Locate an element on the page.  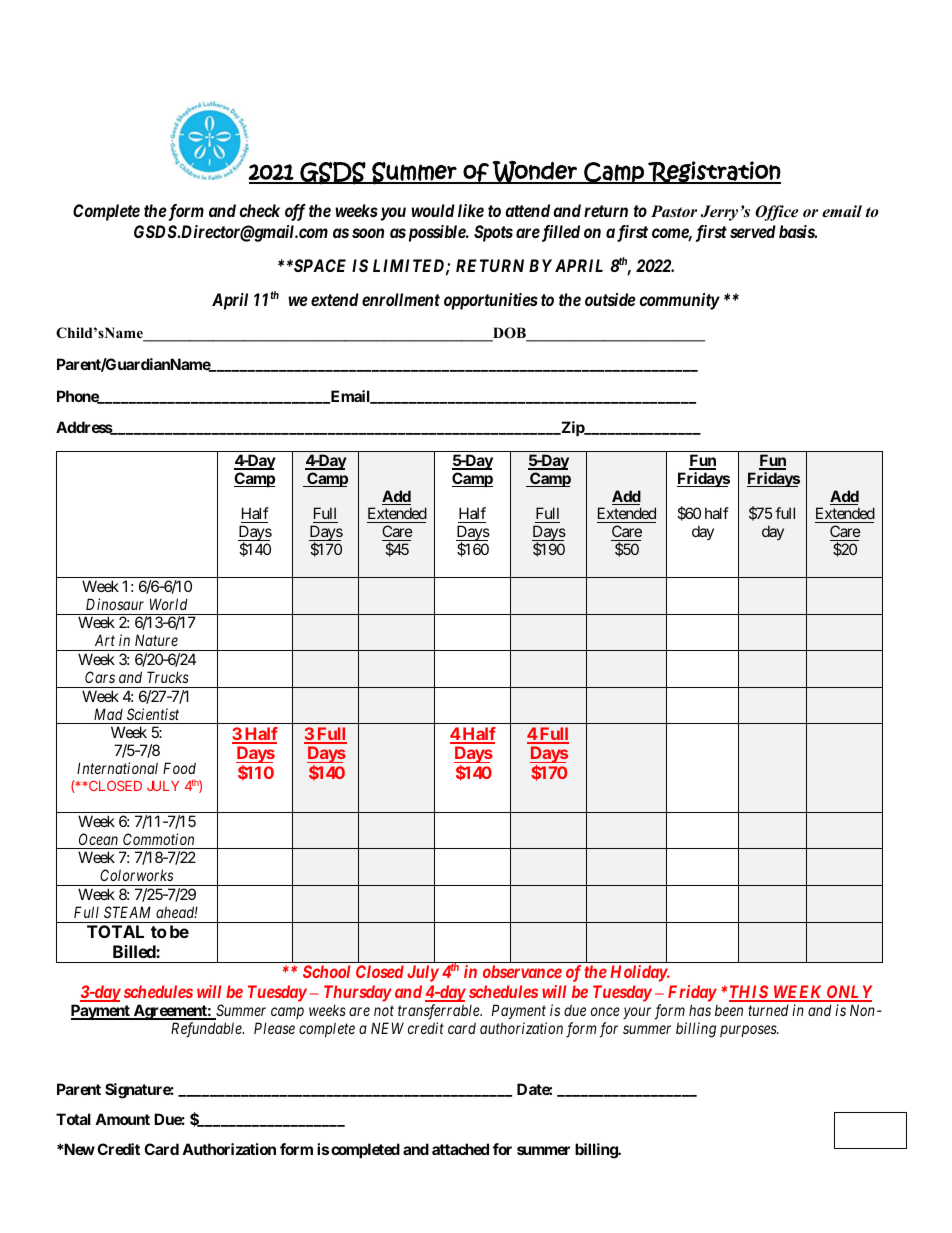
check is located at coordinates (260, 210).
